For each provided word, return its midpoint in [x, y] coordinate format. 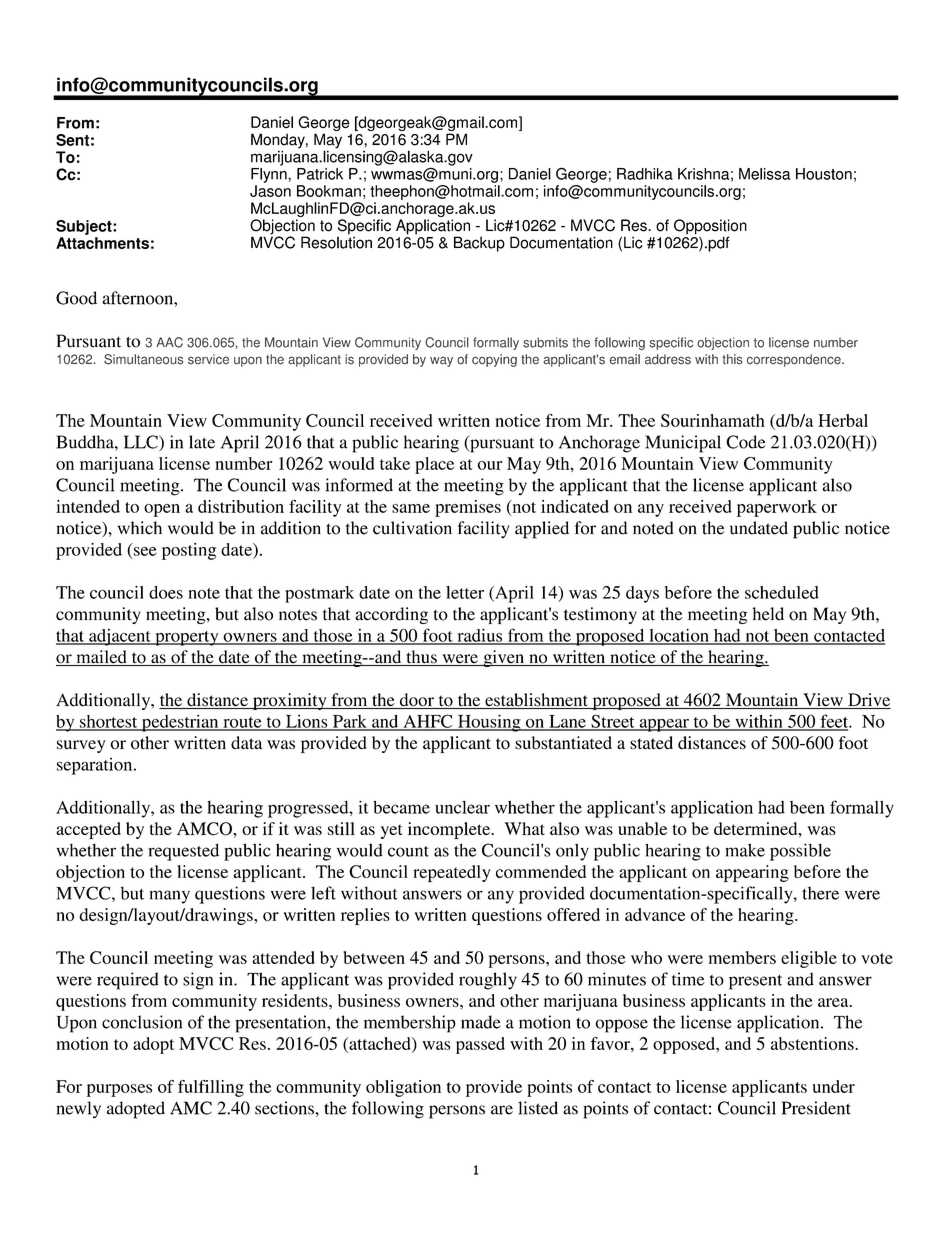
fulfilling [211, 1088]
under [834, 1086]
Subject [85, 227]
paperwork [777, 508]
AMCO [205, 829]
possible [800, 852]
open [162, 510]
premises [468, 508]
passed [480, 1045]
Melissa [764, 174]
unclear [462, 807]
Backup [479, 244]
